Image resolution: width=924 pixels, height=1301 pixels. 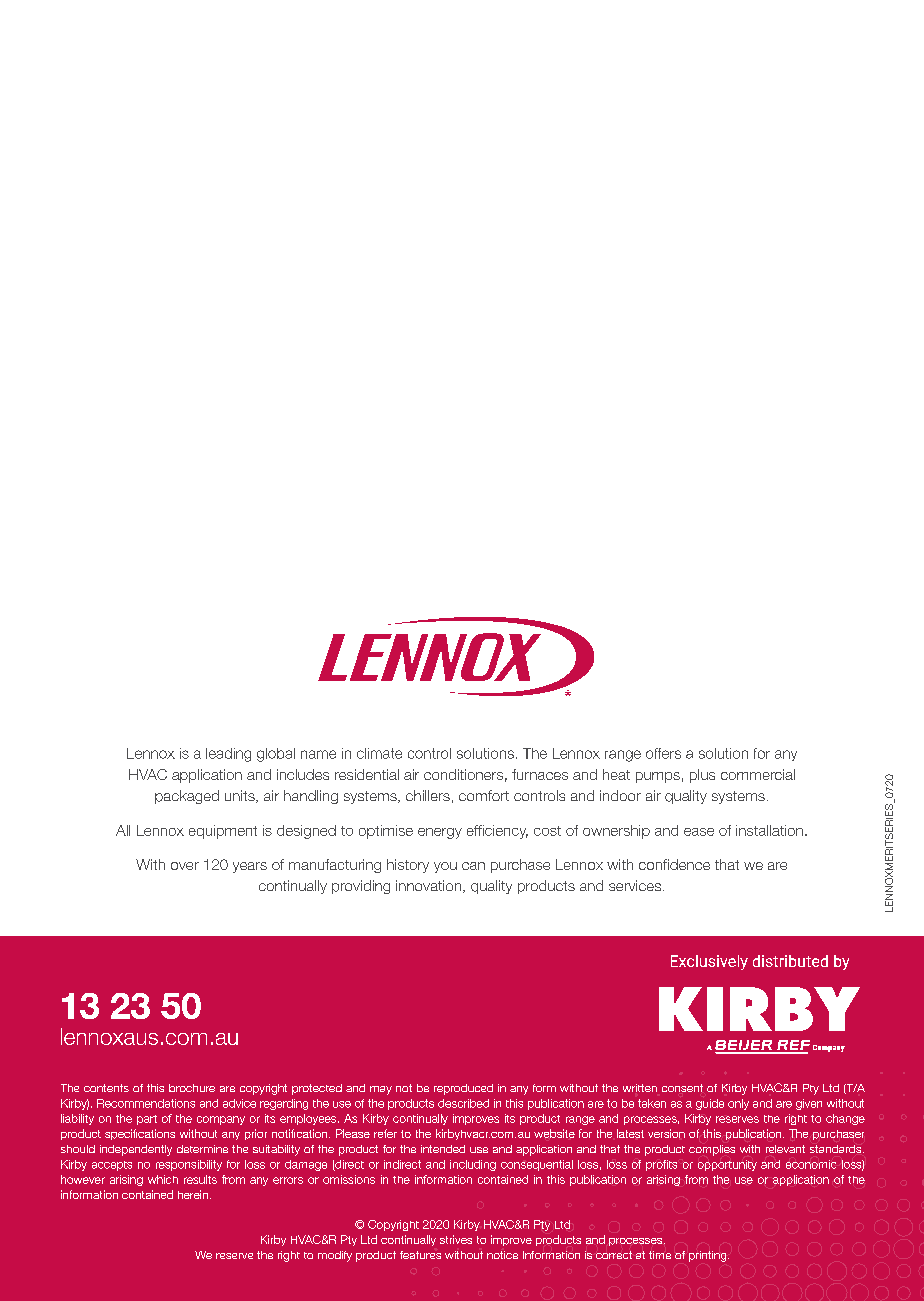 What do you see at coordinates (185, 866) in the screenshot?
I see `over` at bounding box center [185, 866].
